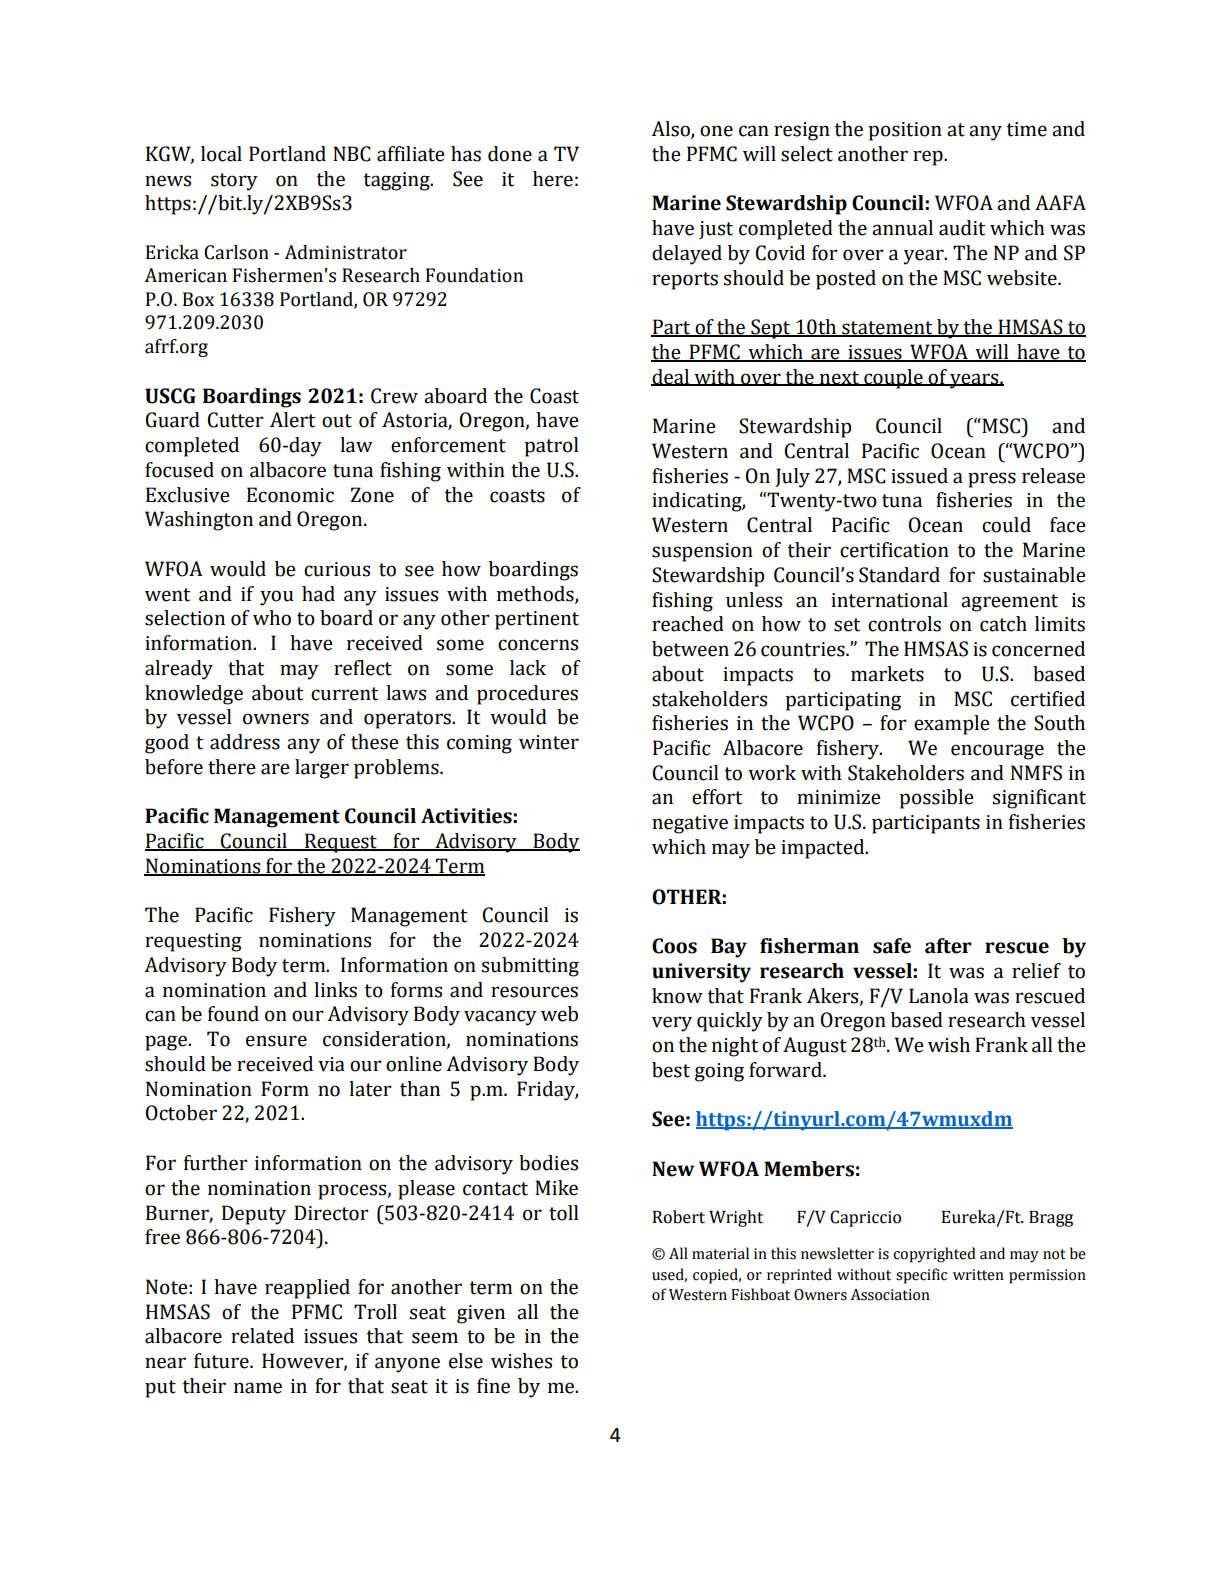 This document has height=1593, width=1231. Describe the element at coordinates (671, 130) in the document. I see `Also` at that location.
